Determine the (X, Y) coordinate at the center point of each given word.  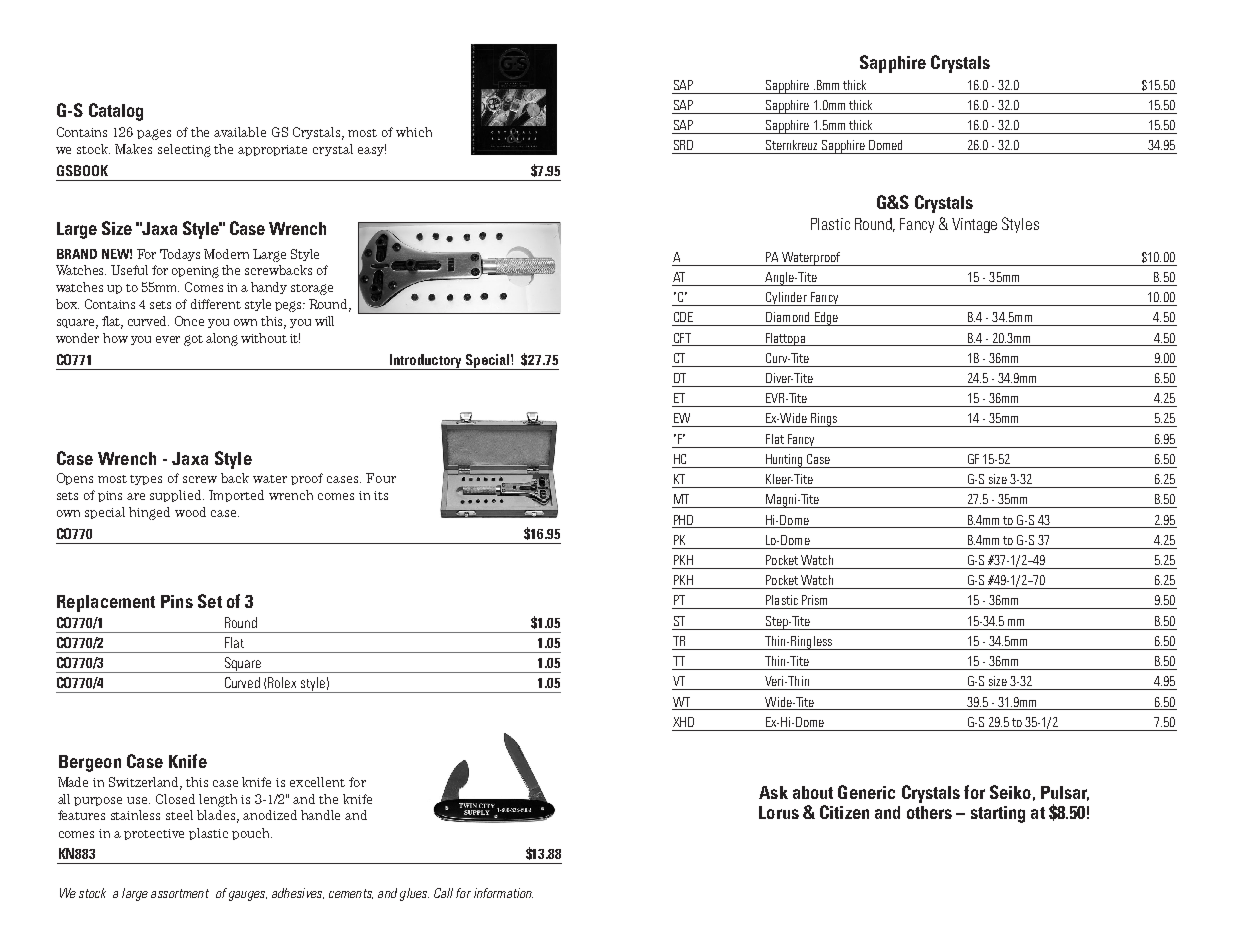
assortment (180, 893)
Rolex (282, 682)
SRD (683, 145)
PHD (683, 520)
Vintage (974, 225)
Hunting (784, 461)
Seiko (1010, 792)
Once (189, 321)
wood (190, 512)
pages (154, 134)
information (503, 893)
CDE (683, 317)
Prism (814, 600)
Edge (826, 319)
